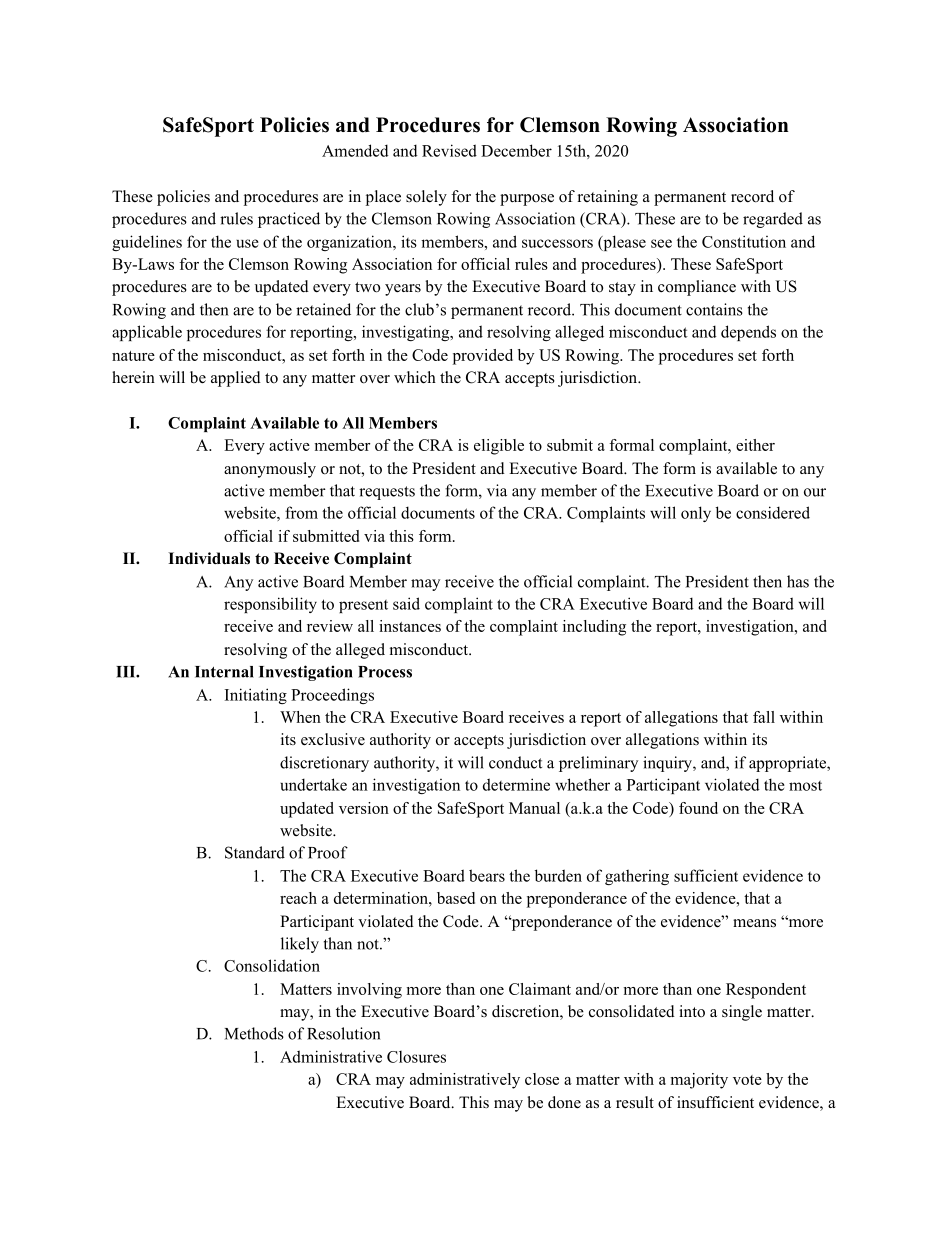 This screenshot has height=1233, width=952. I want to click on regarded, so click(773, 220).
